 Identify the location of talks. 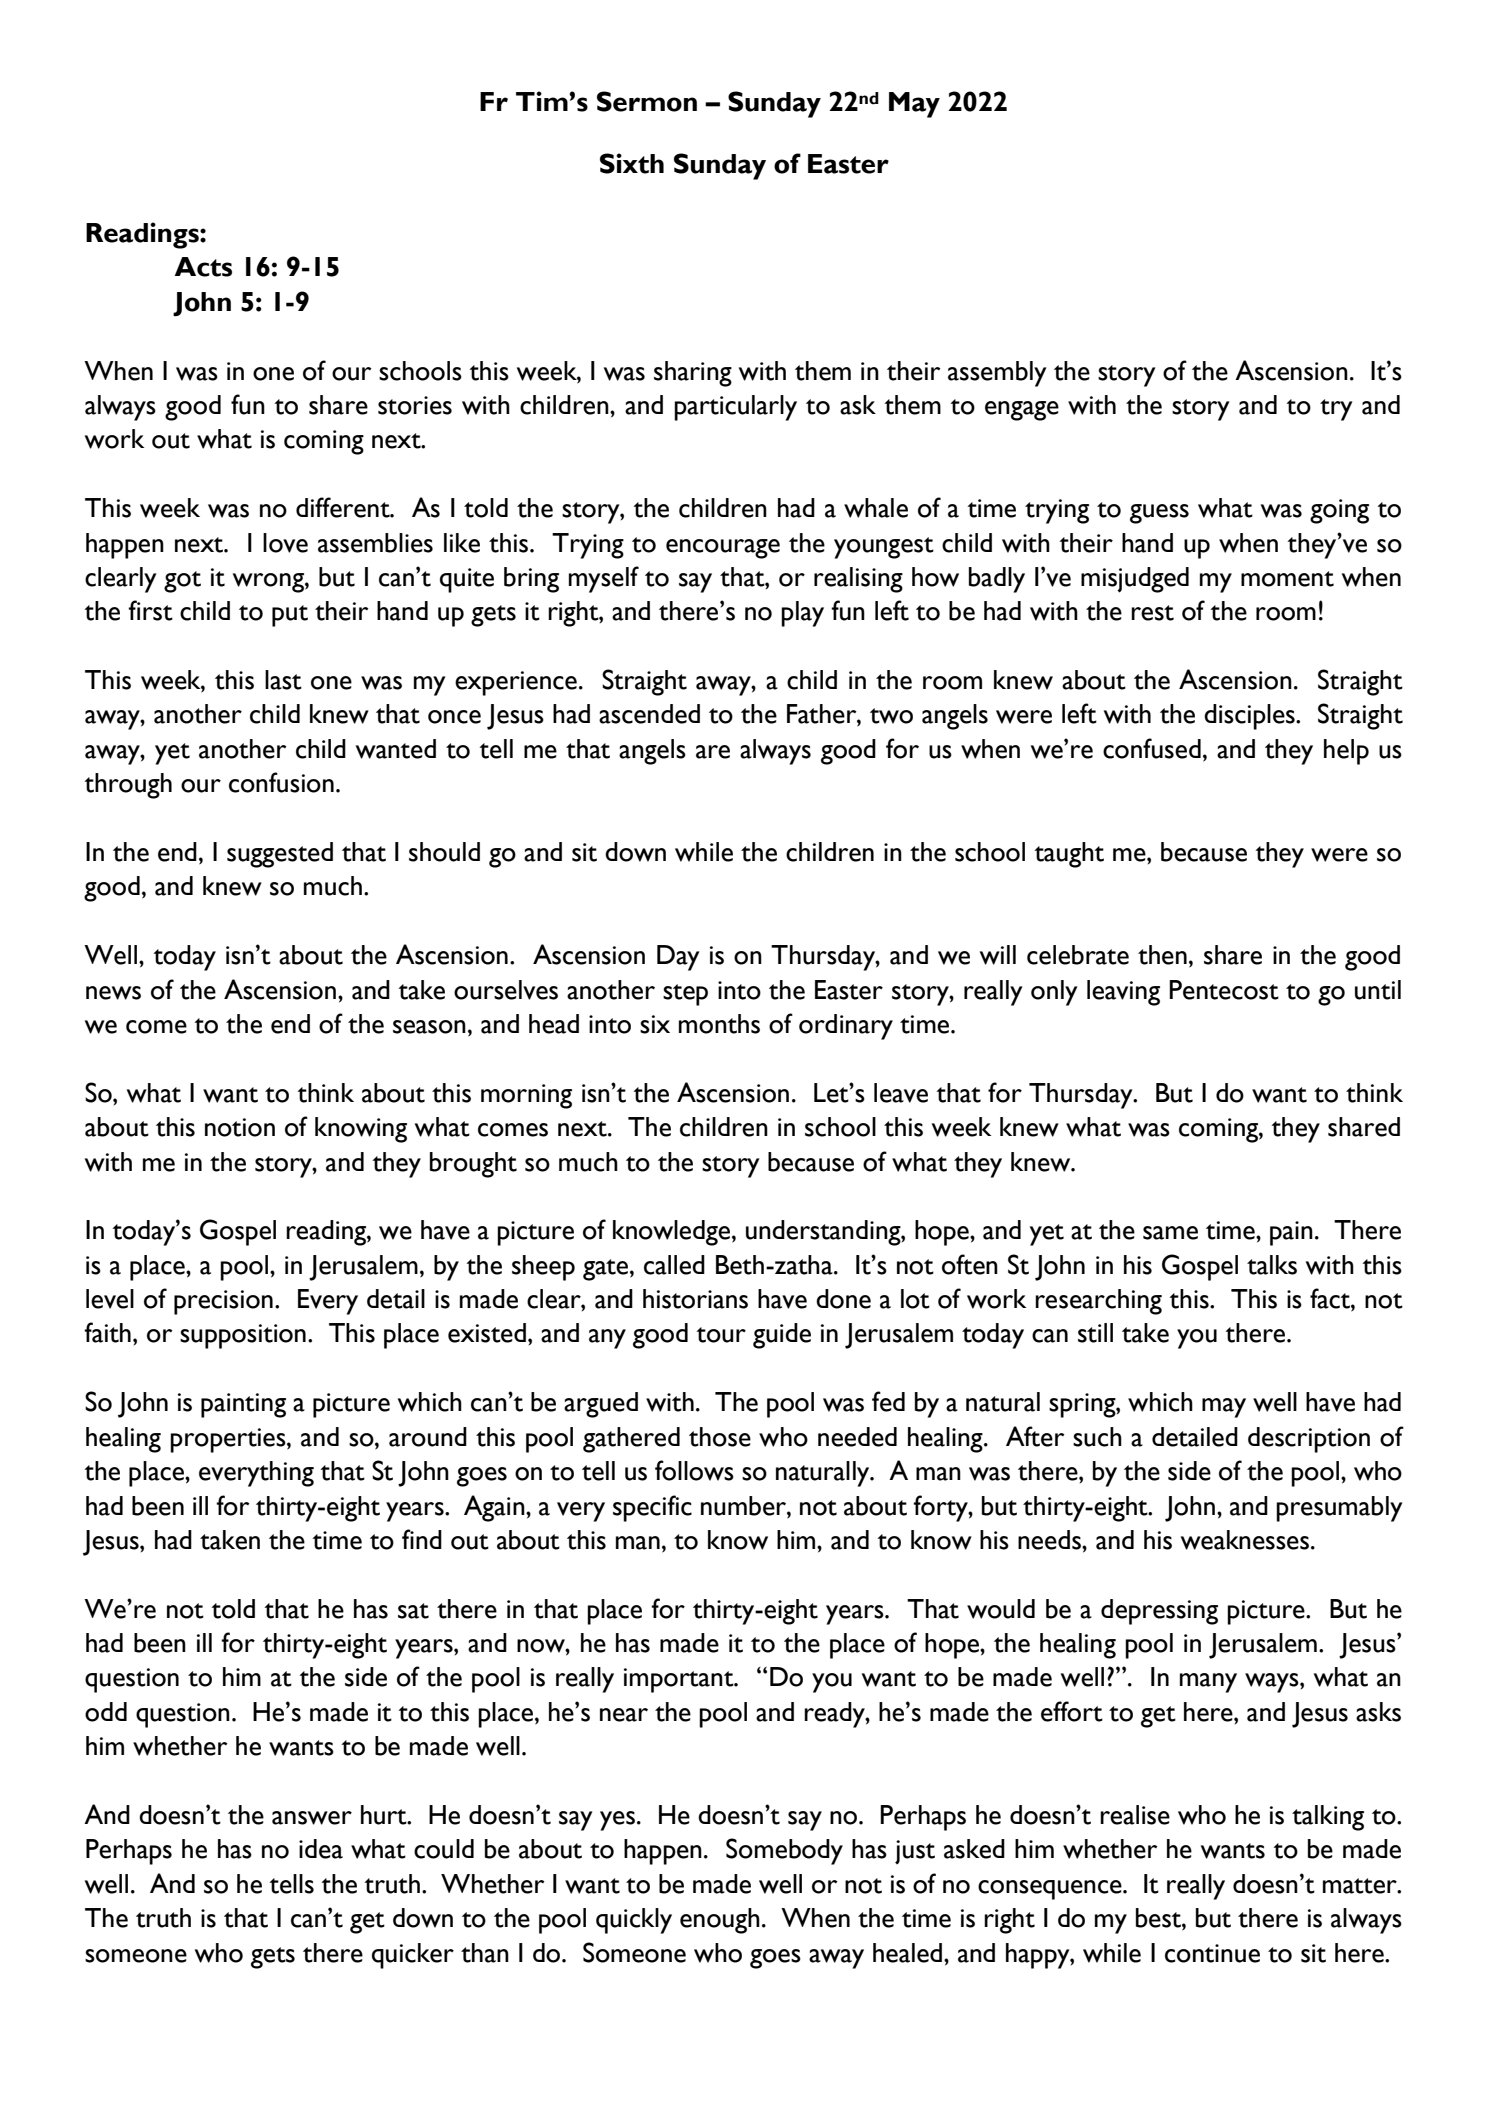
(1272, 1265).
